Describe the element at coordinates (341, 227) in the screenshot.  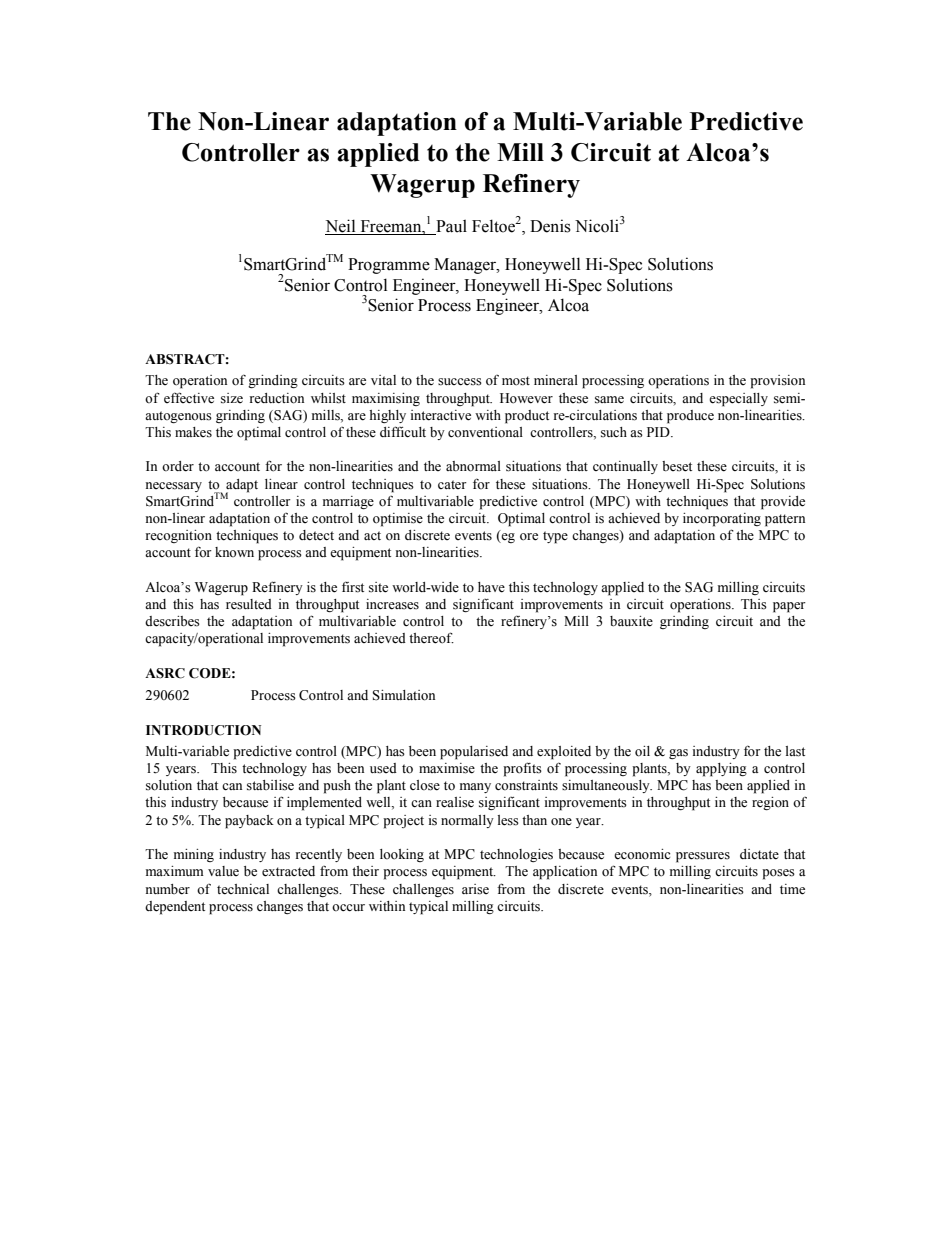
I see `Neil` at that location.
